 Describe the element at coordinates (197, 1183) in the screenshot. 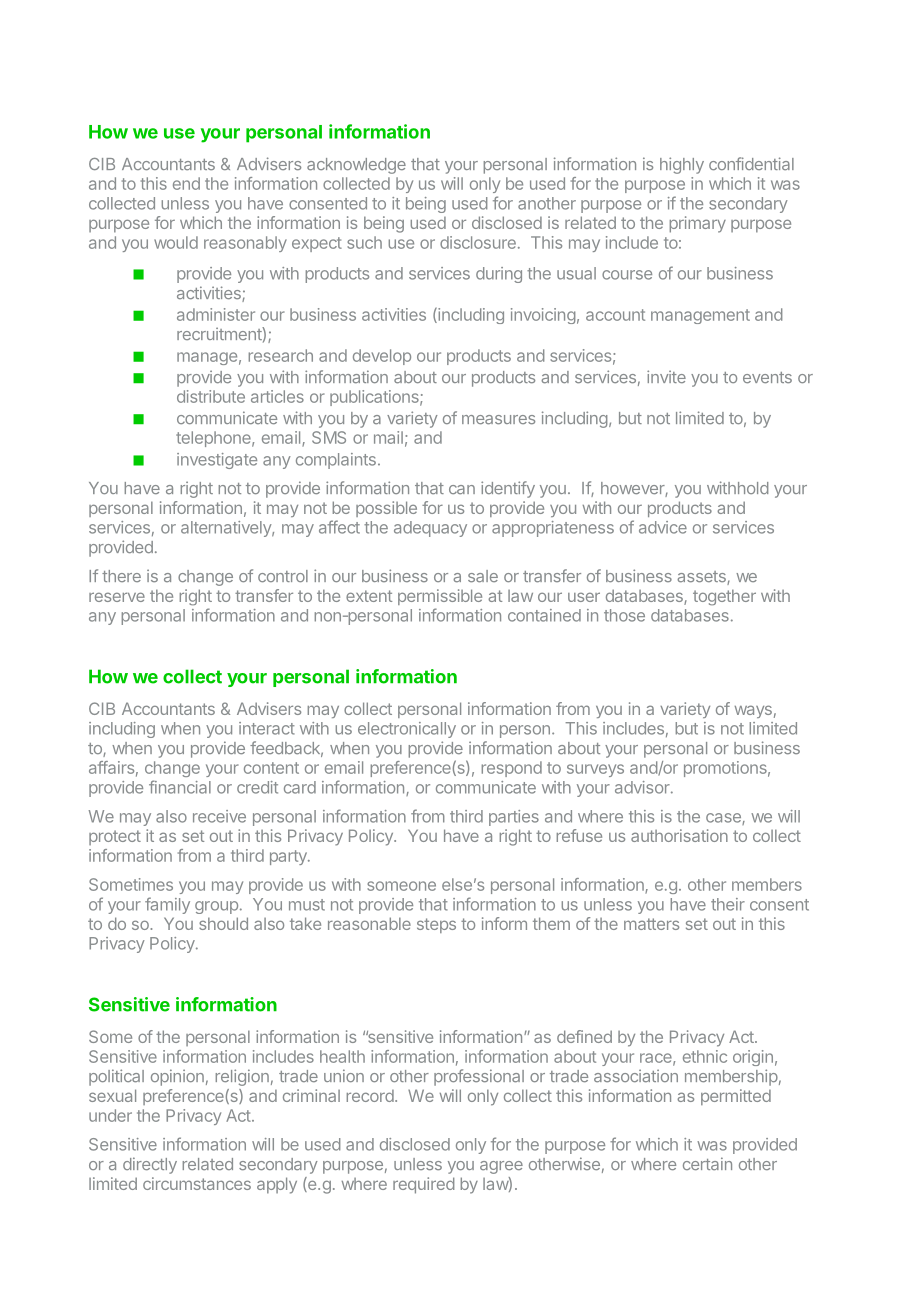

I see `circumstances` at that location.
